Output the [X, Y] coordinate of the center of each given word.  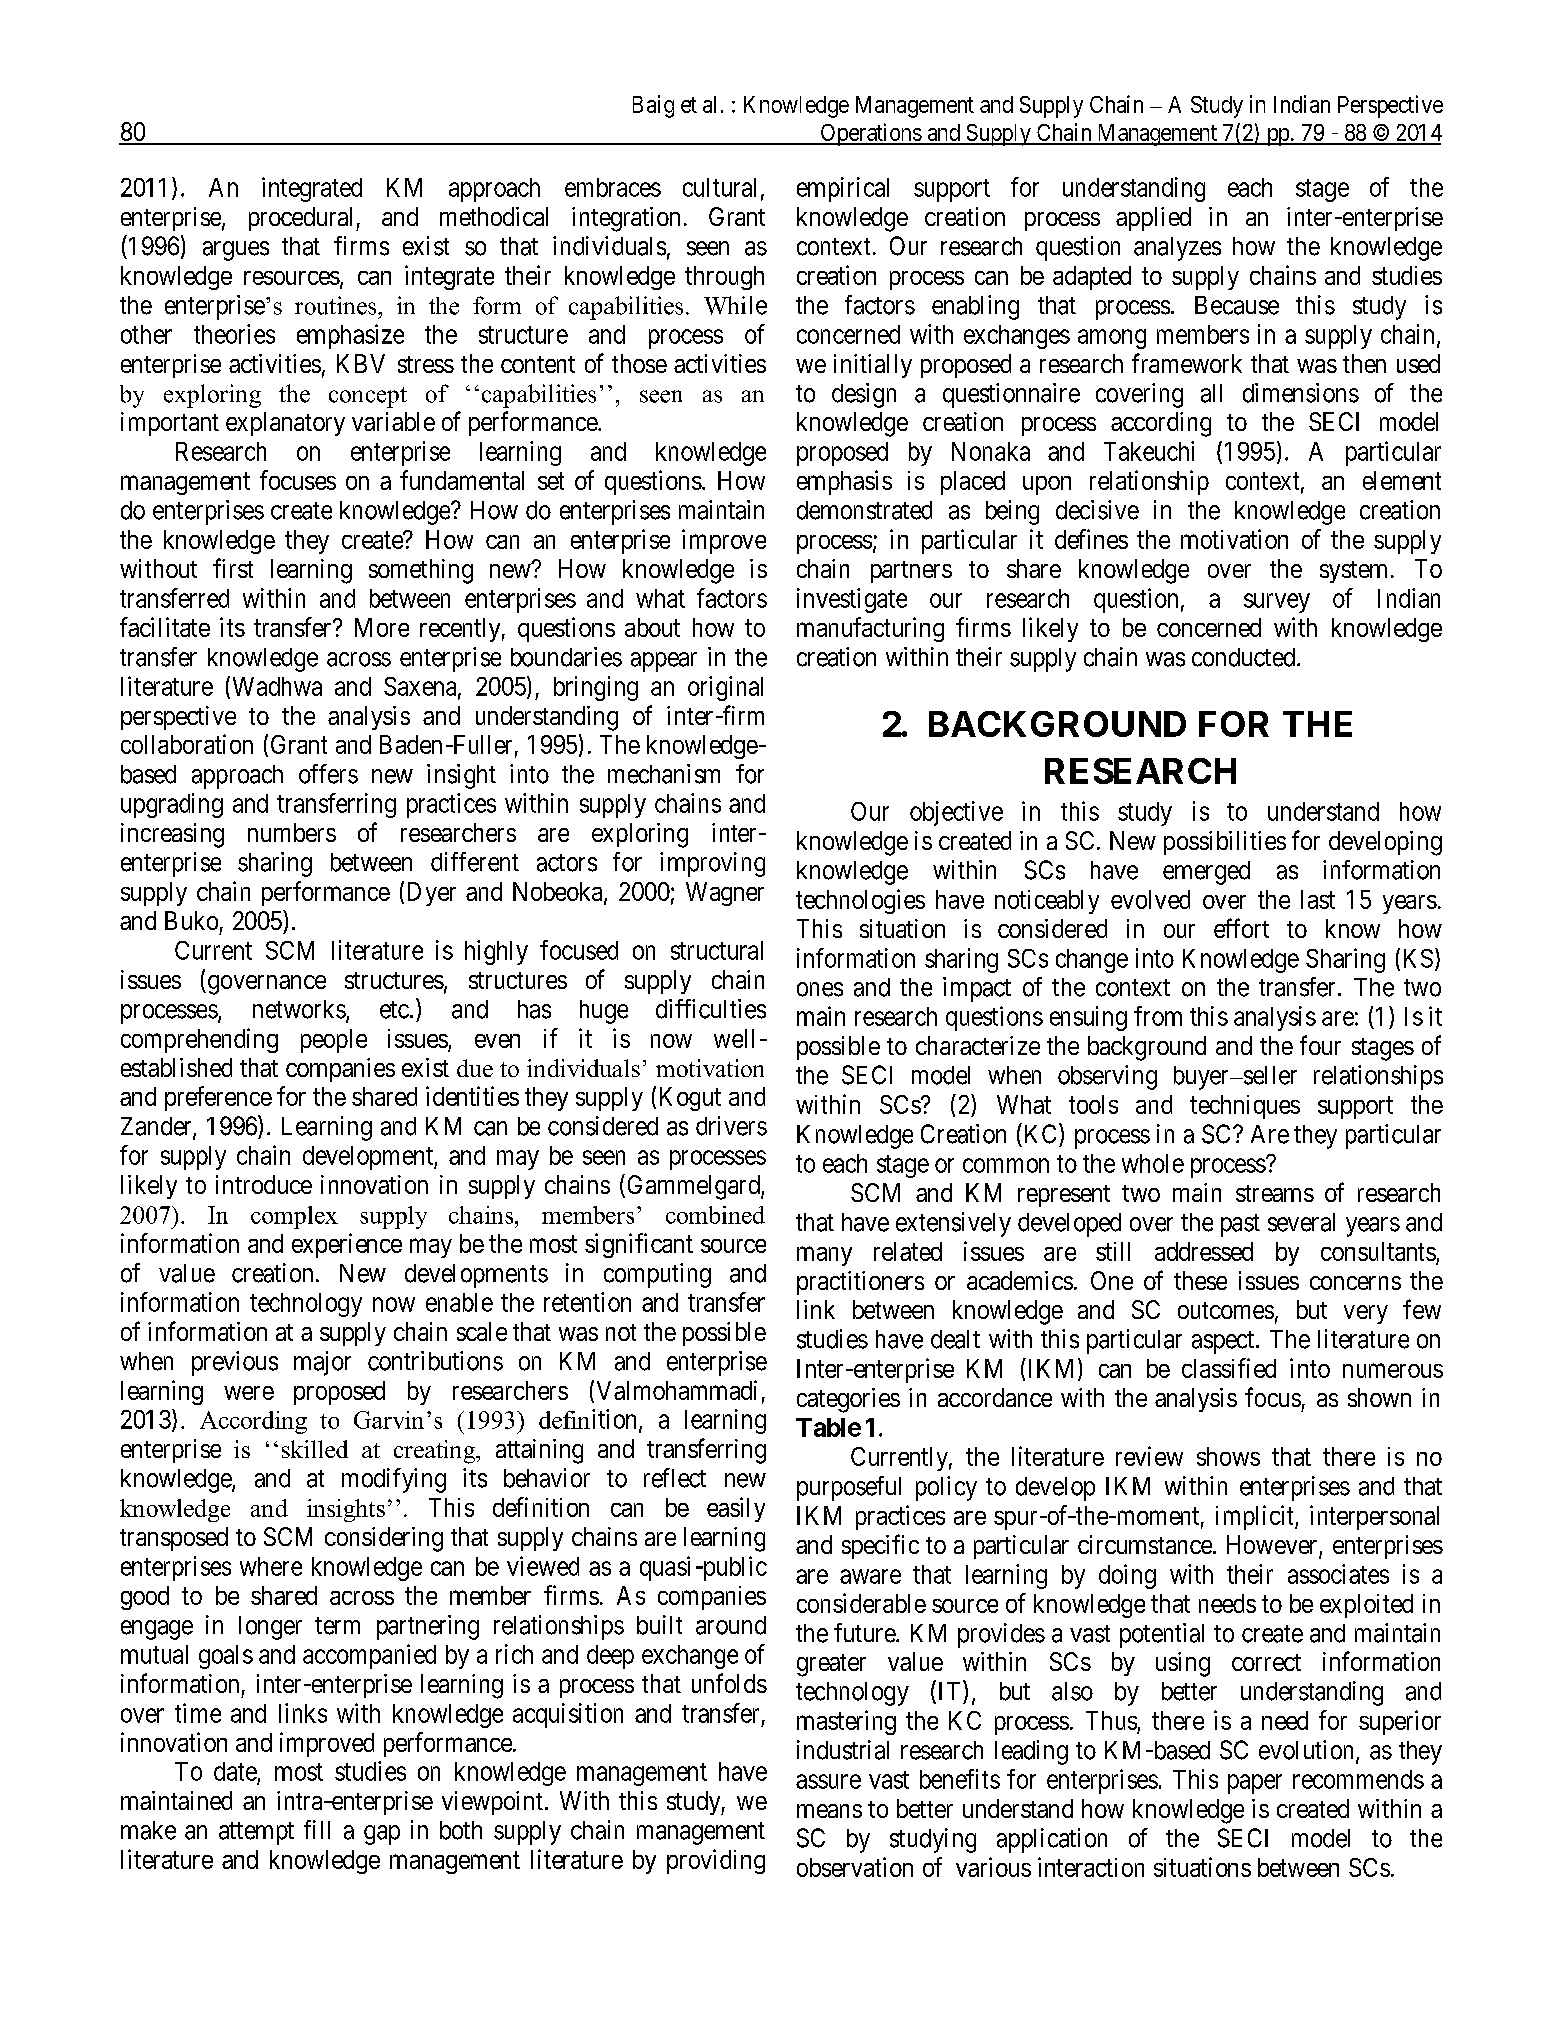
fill [317, 1829]
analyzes [1177, 249]
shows [1228, 1456]
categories [848, 1400]
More [382, 627]
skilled [315, 1449]
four [1320, 1045]
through [724, 278]
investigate [852, 600]
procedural [303, 219]
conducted [1245, 657]
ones [820, 989]
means [829, 1811]
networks [299, 1009]
